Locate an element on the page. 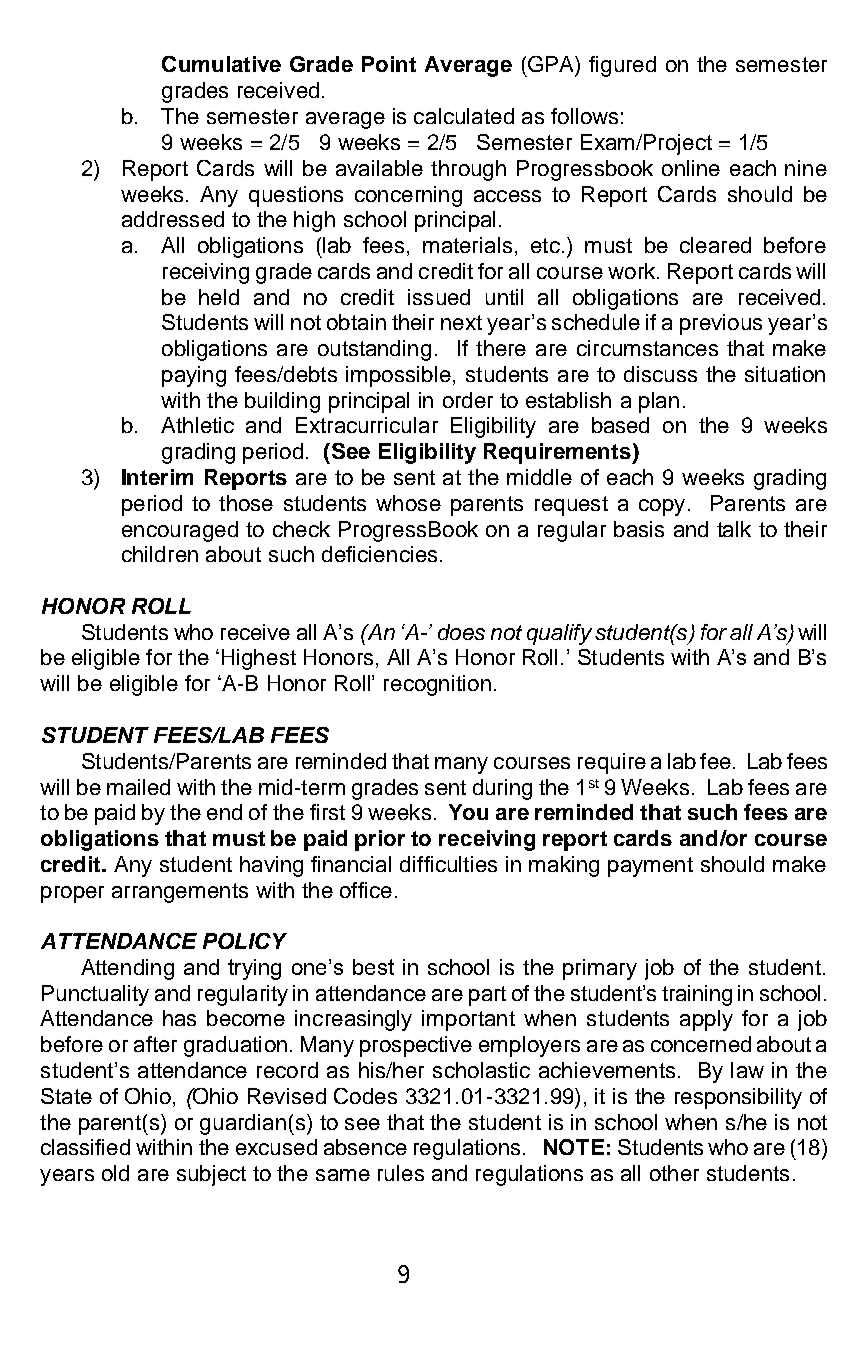 The width and height of the image is (868, 1372). calculated is located at coordinates (464, 116).
